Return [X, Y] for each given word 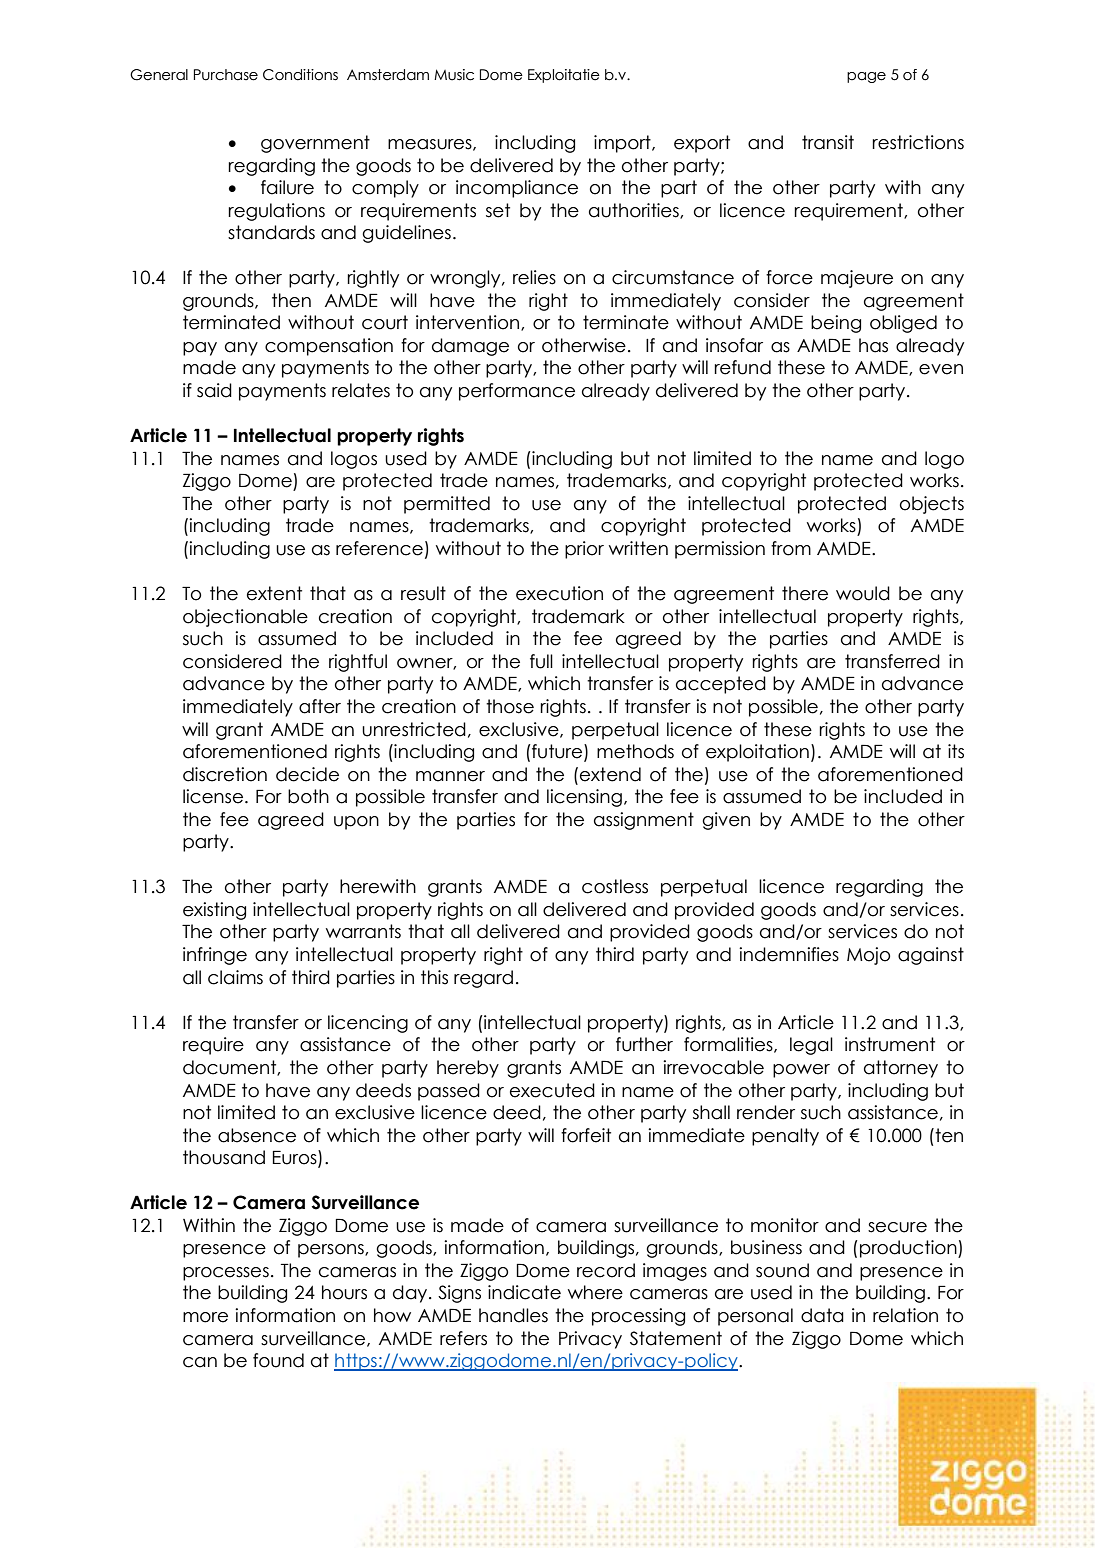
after [320, 706]
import [623, 144]
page [866, 77]
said [214, 390]
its [956, 751]
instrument [890, 1044]
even [941, 369]
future [557, 752]
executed [552, 1090]
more [205, 1317]
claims [235, 977]
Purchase [226, 75]
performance [517, 392]
